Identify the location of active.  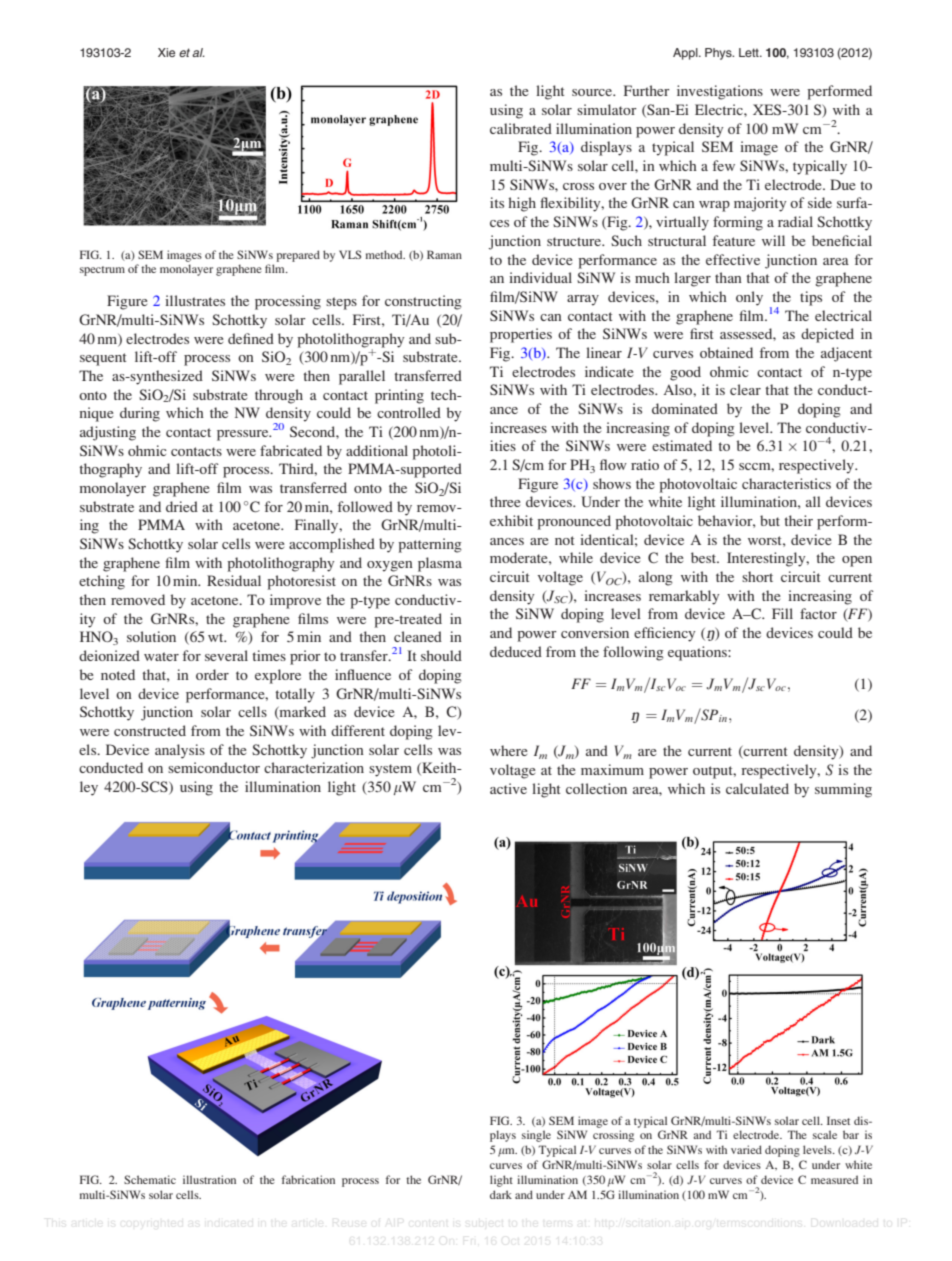
(508, 788).
